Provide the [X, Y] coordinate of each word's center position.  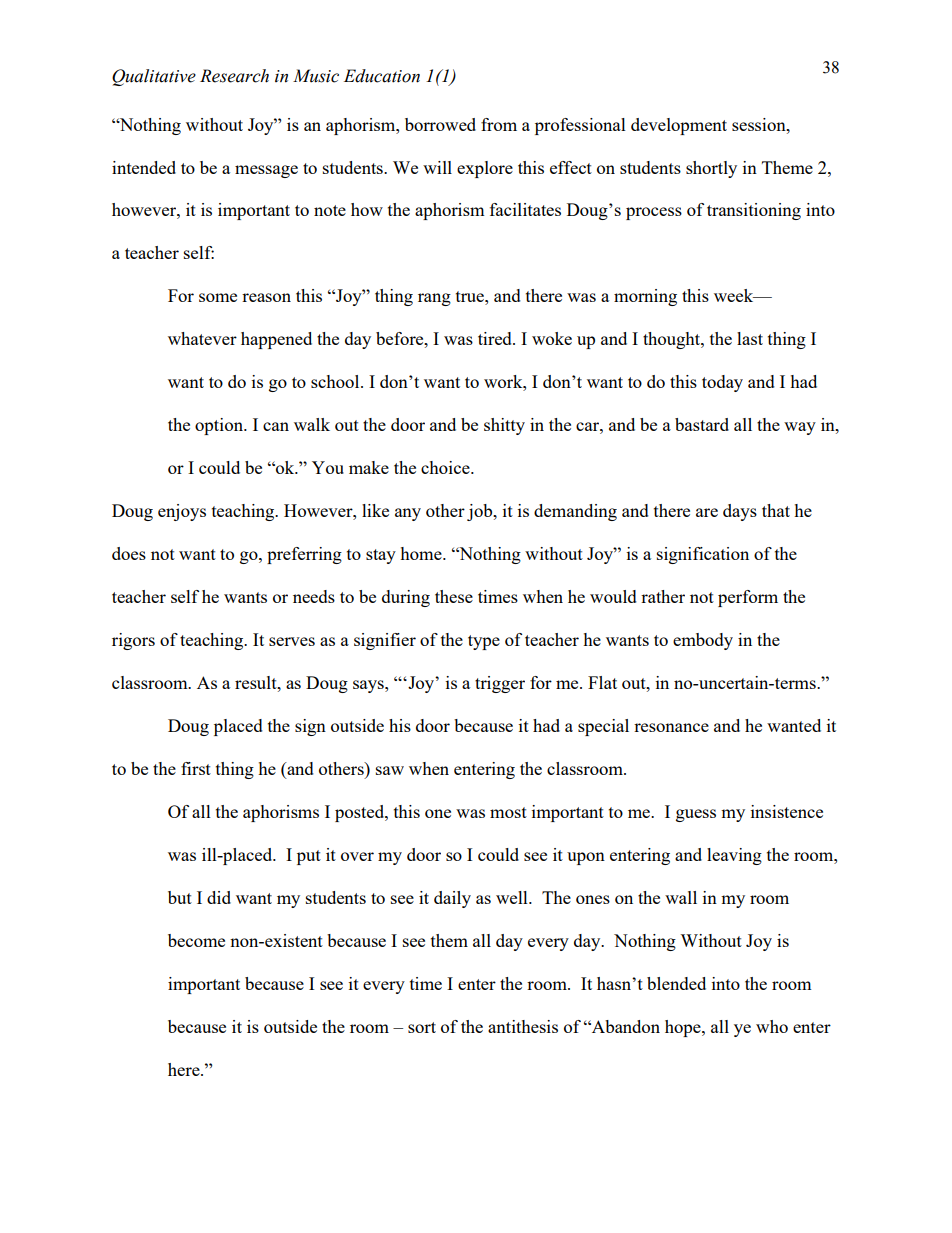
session [760, 124]
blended [676, 983]
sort [422, 1027]
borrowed [440, 124]
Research [234, 76]
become [196, 940]
